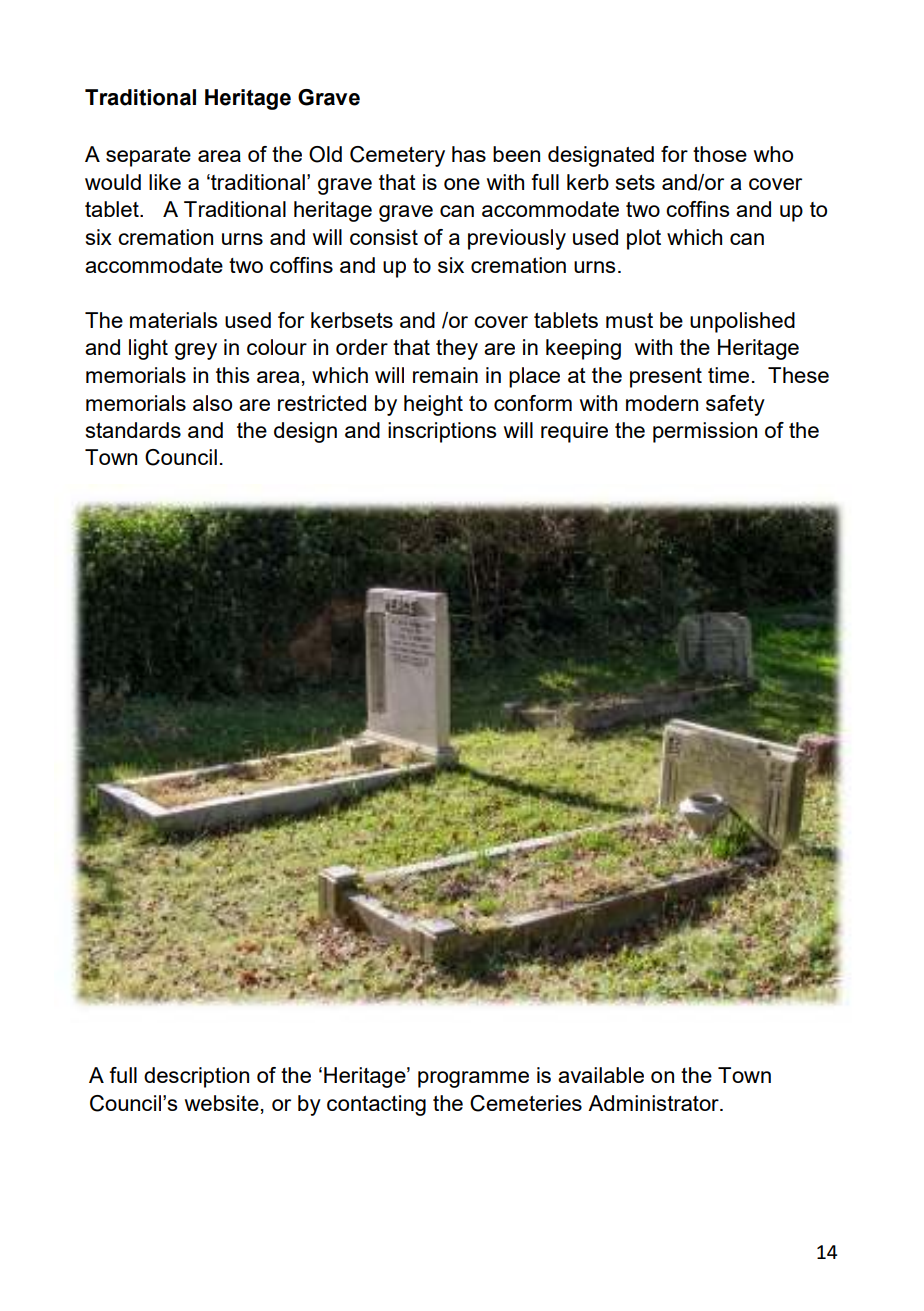  I want to click on standards, so click(133, 430).
